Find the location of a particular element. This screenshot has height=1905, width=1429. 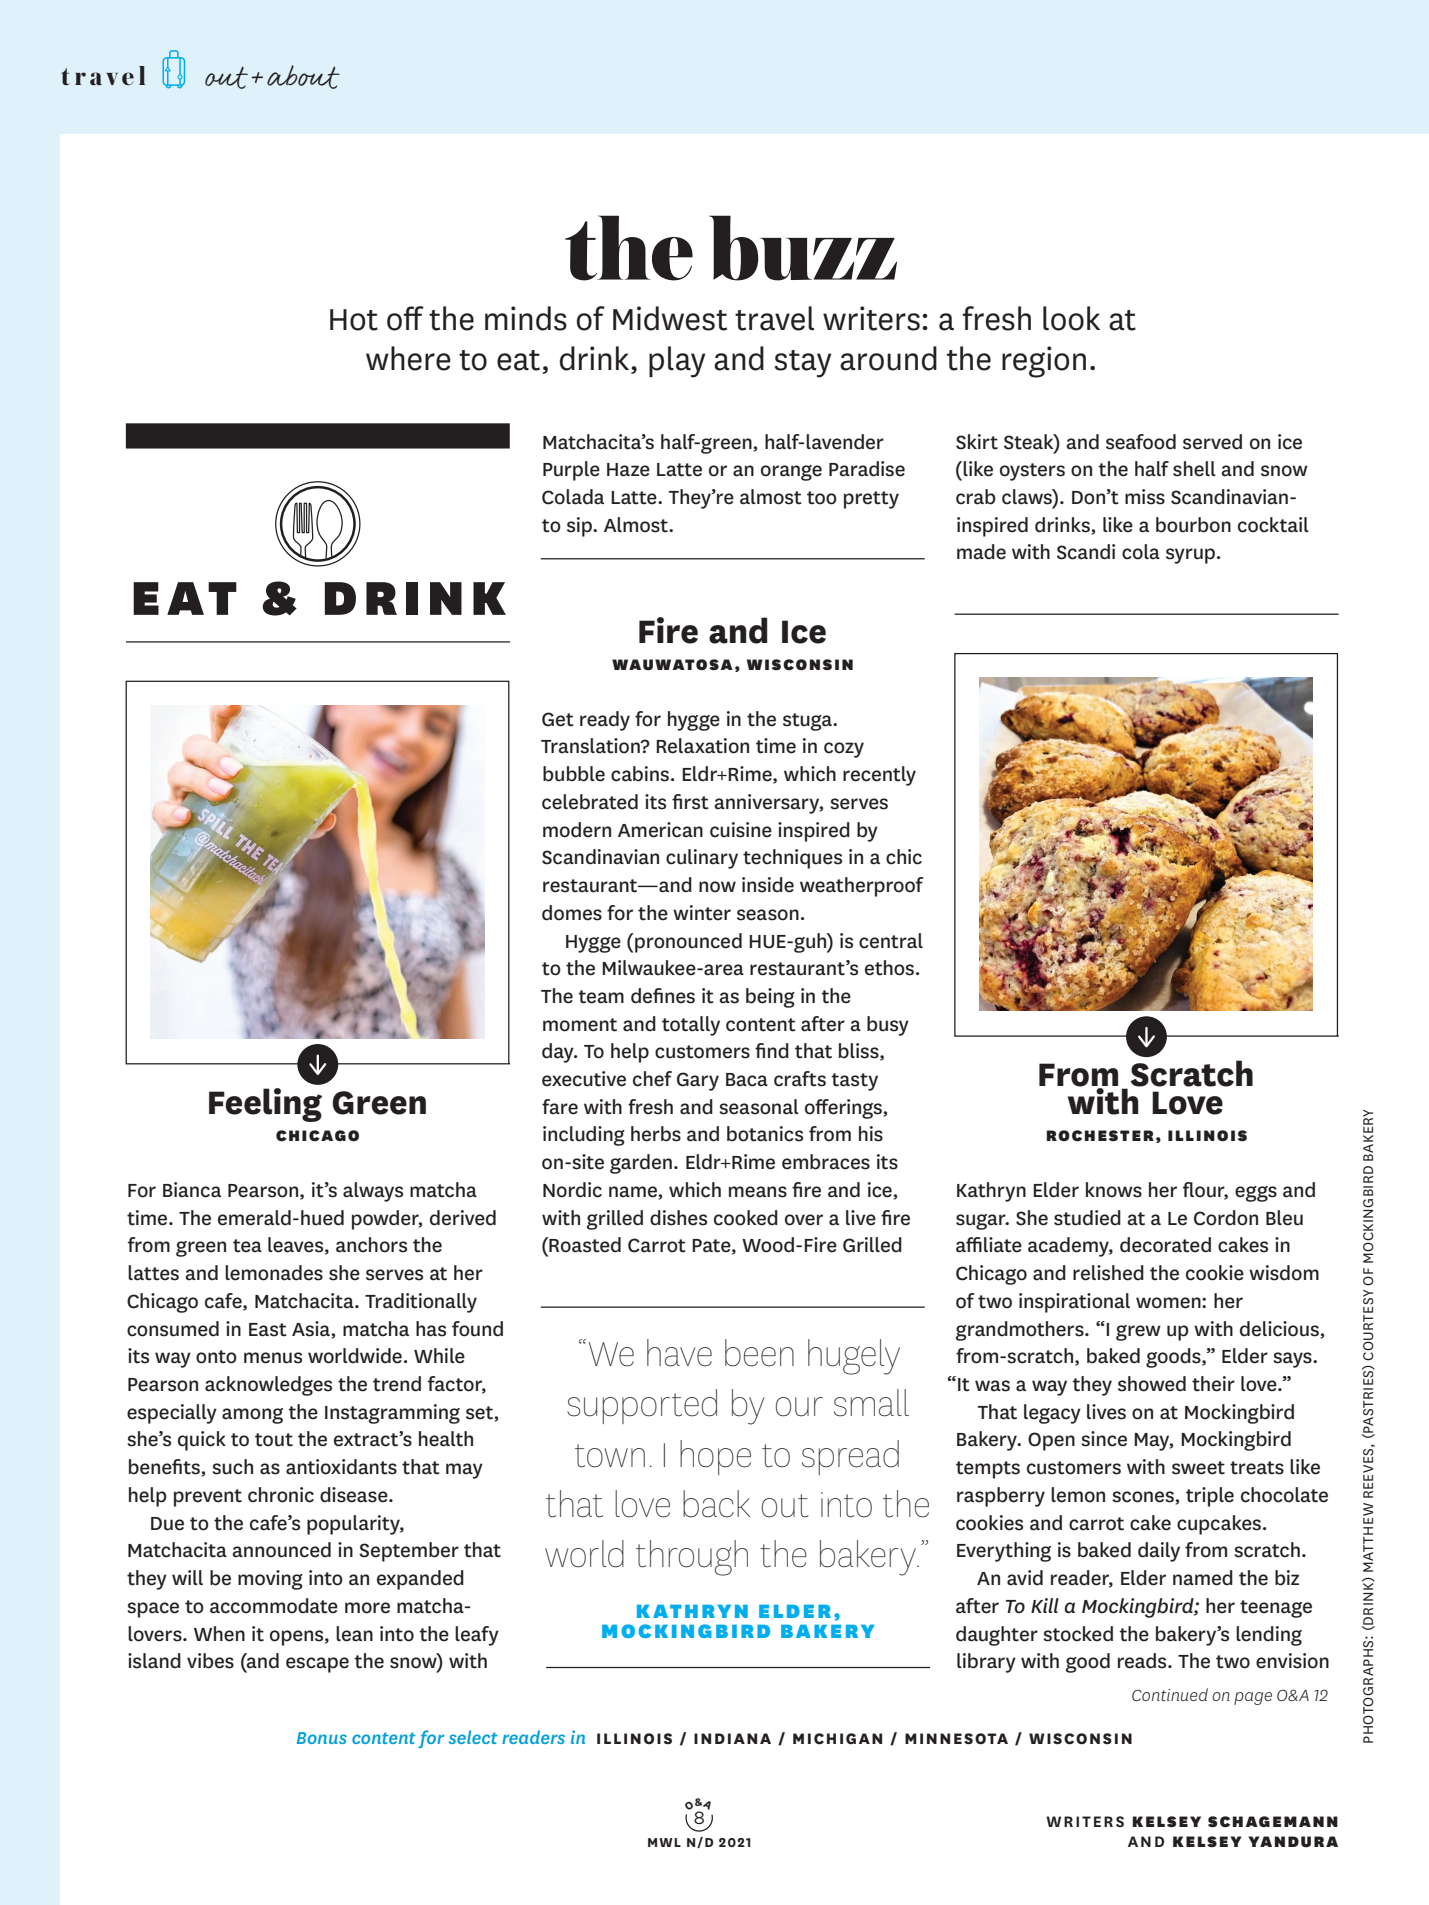

look is located at coordinates (1071, 318).
